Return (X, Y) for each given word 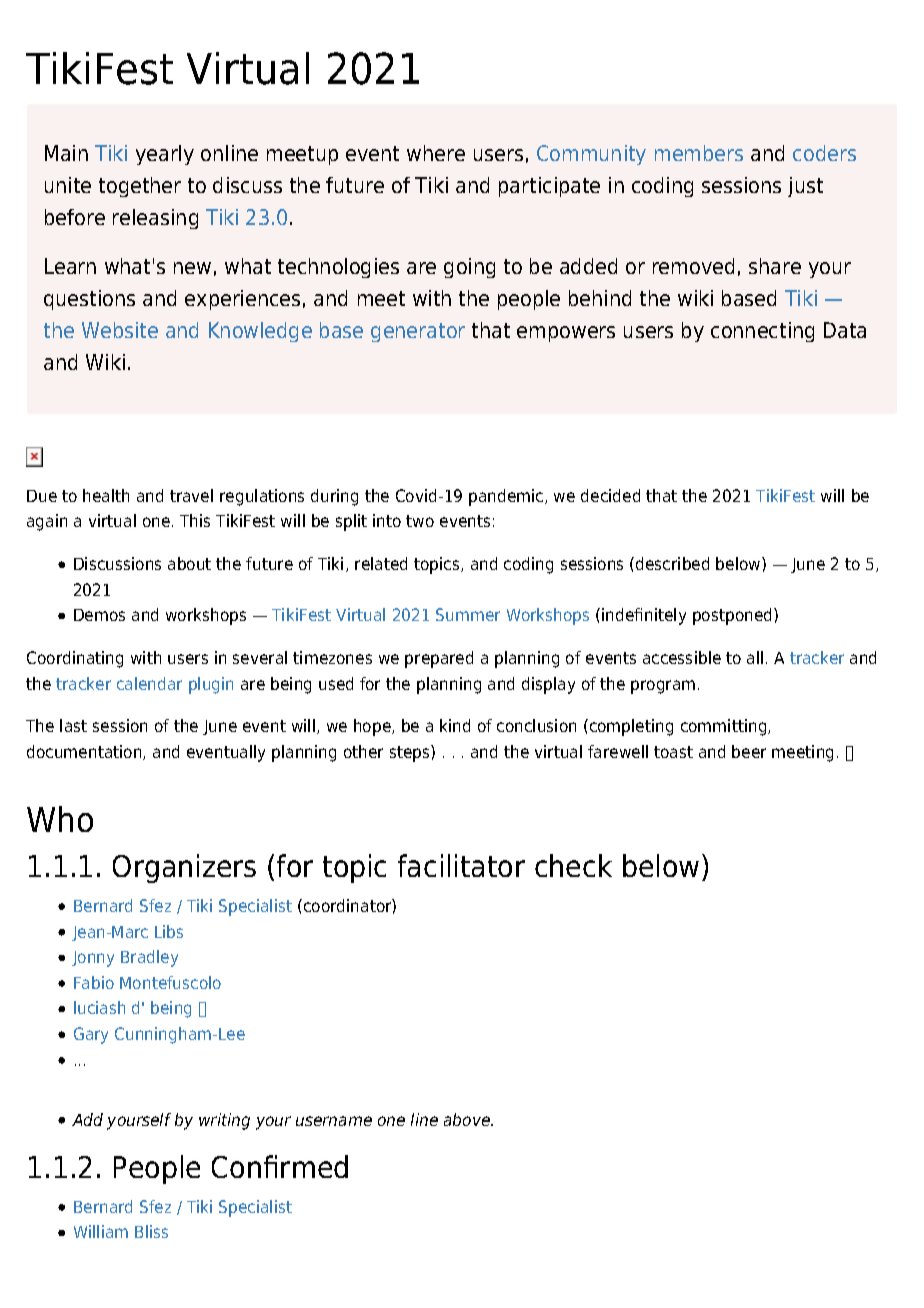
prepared (439, 659)
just (805, 187)
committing (725, 727)
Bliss (151, 1231)
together (140, 187)
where (436, 153)
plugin (211, 685)
